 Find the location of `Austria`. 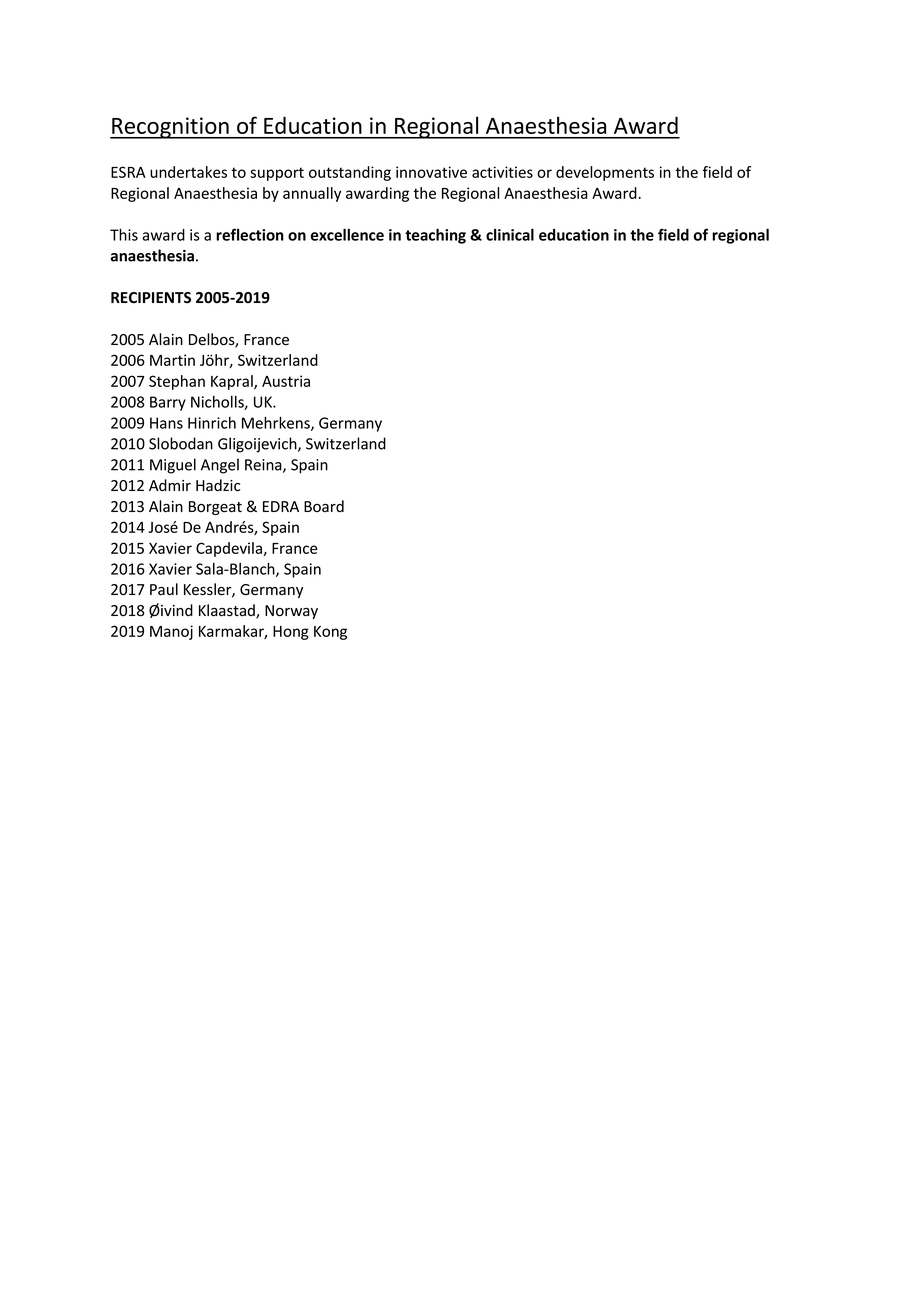

Austria is located at coordinates (286, 381).
